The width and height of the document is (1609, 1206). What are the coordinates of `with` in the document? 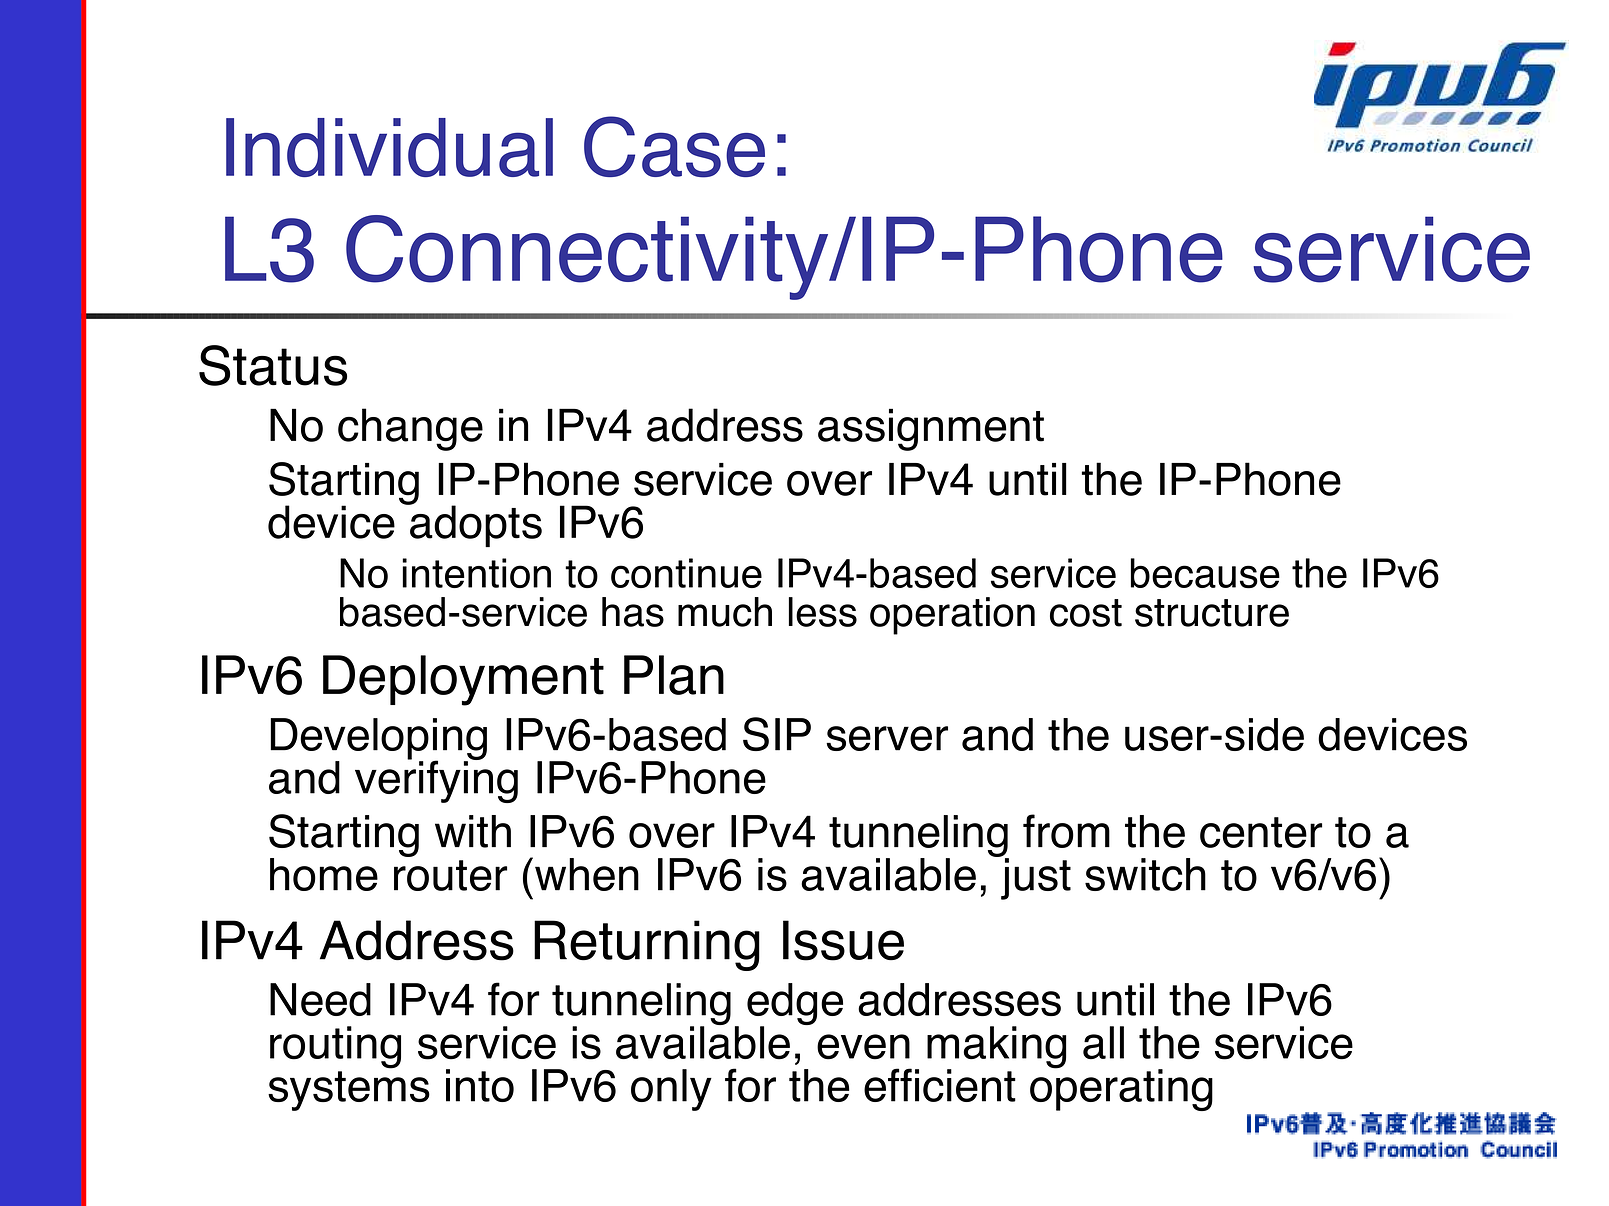 It's located at (473, 831).
